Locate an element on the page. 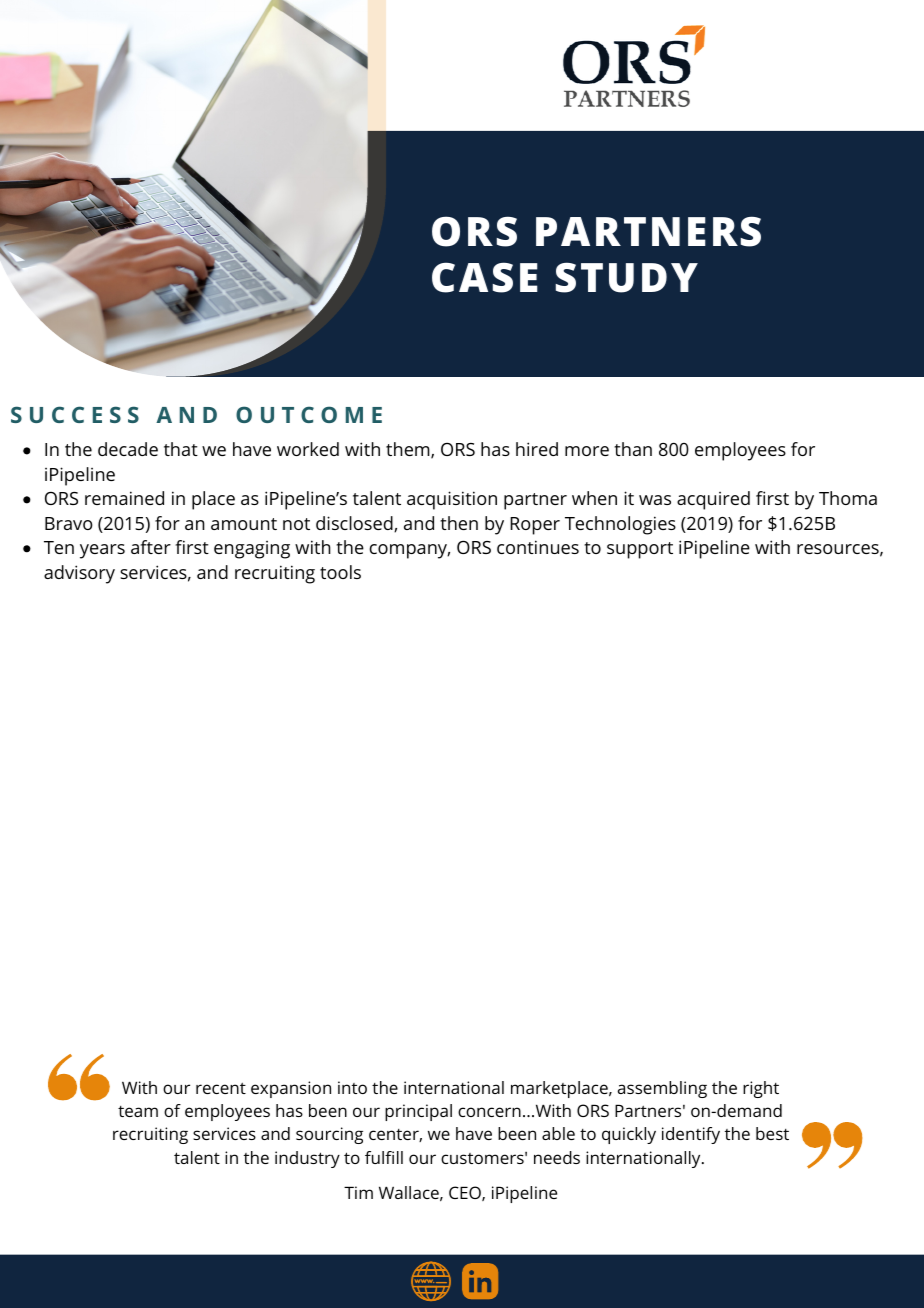 The width and height of the document is (924, 1308). recent is located at coordinates (221, 1088).
